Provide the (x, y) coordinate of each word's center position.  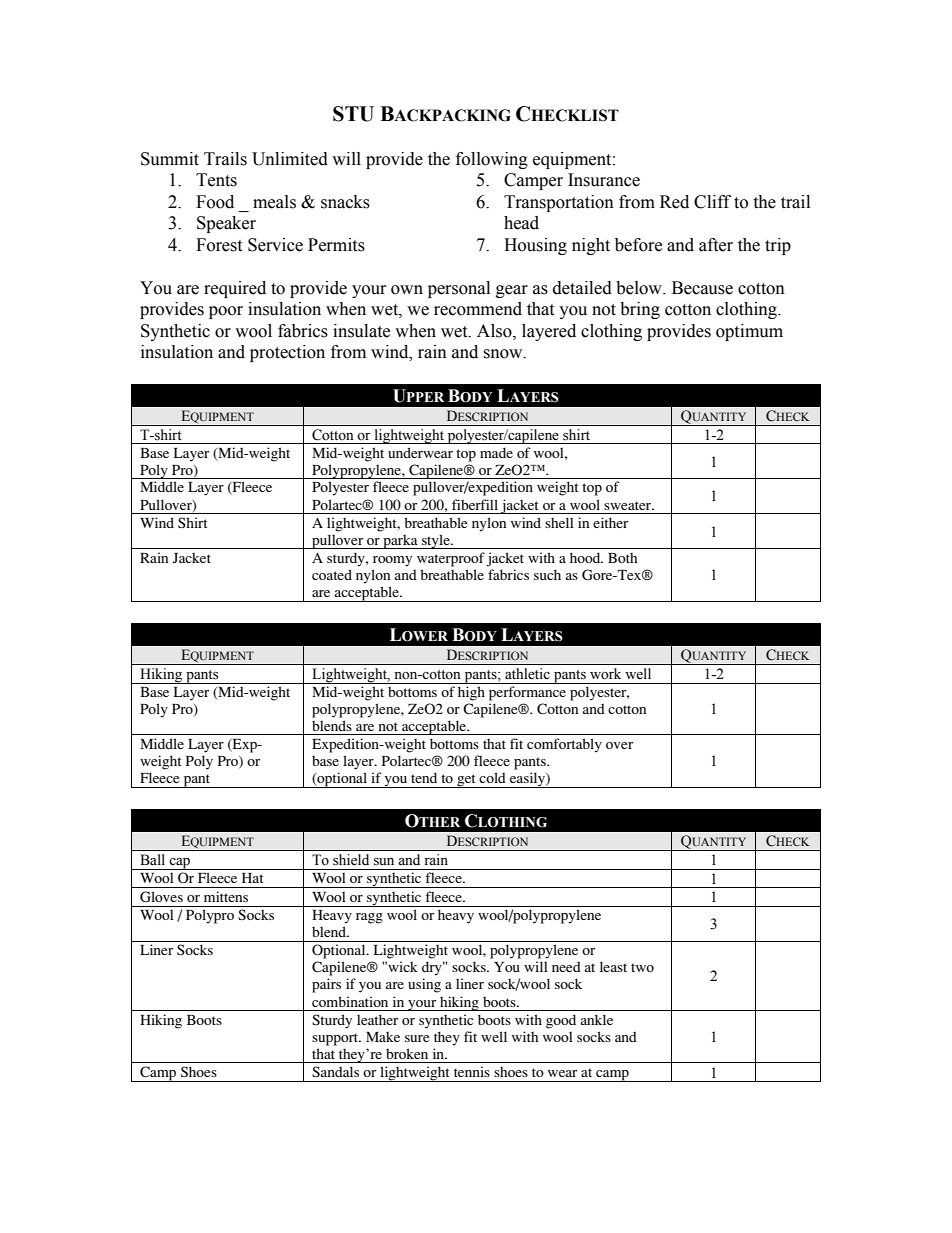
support (336, 1039)
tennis (472, 1071)
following (492, 160)
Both (622, 558)
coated (332, 574)
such (547, 574)
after (716, 245)
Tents (216, 180)
